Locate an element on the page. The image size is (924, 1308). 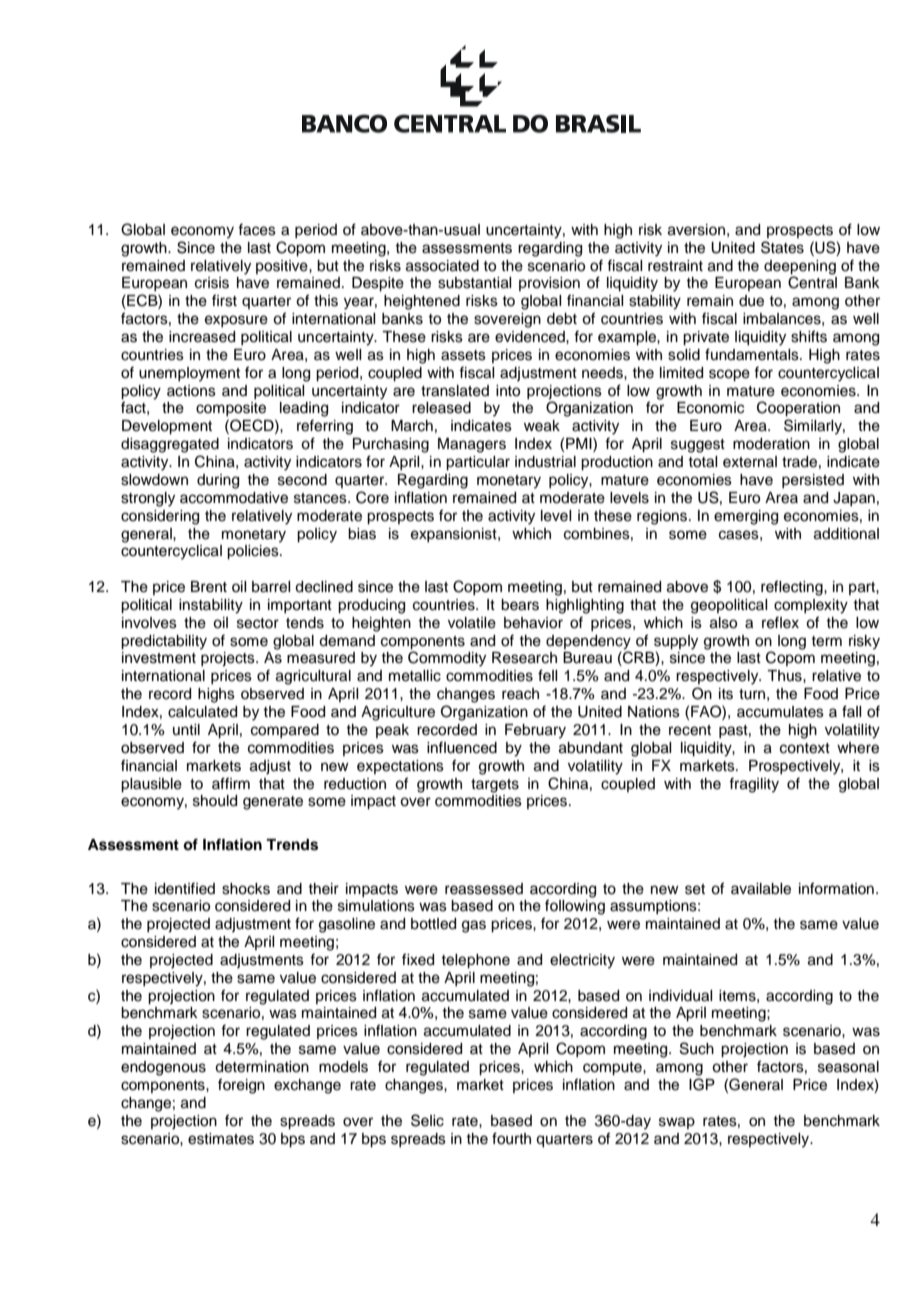
targets is located at coordinates (495, 786).
